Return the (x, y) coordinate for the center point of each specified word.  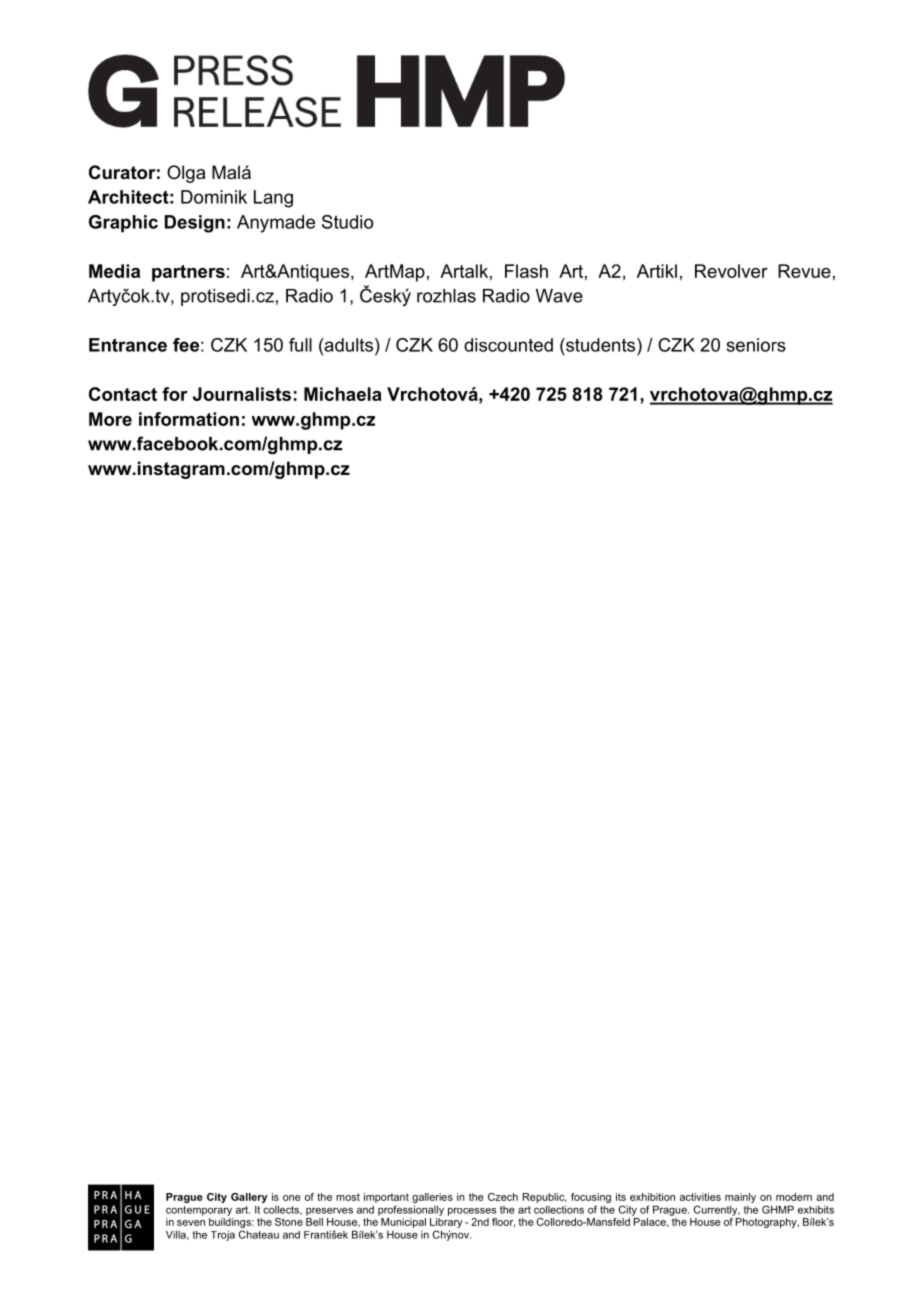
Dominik (214, 197)
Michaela (343, 394)
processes (472, 1212)
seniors (756, 345)
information (189, 419)
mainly (740, 1198)
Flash (526, 271)
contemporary (199, 1211)
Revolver (731, 271)
